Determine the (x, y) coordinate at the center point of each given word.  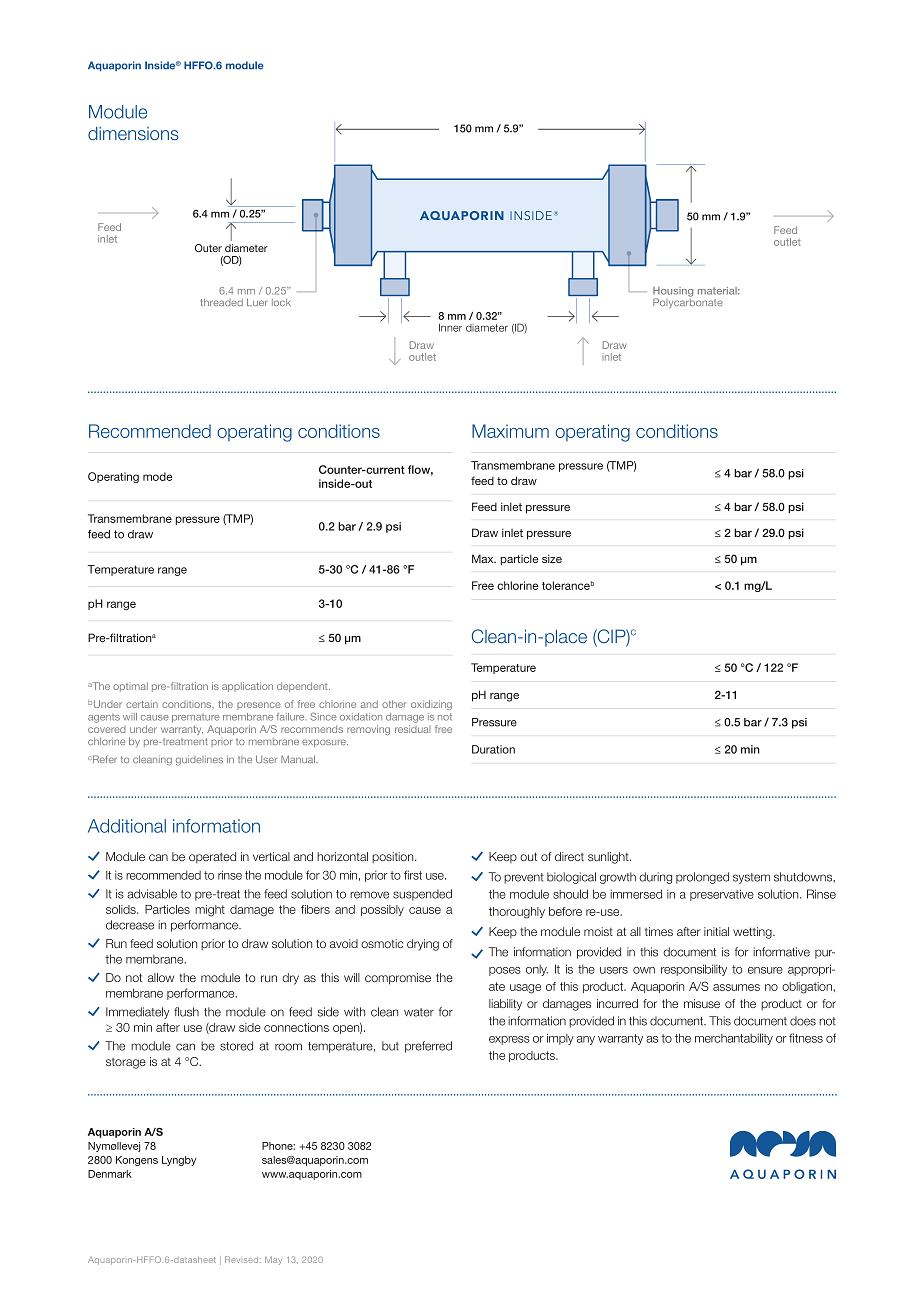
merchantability (734, 1039)
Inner (450, 328)
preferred (428, 1047)
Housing (673, 293)
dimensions (133, 133)
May (273, 1261)
